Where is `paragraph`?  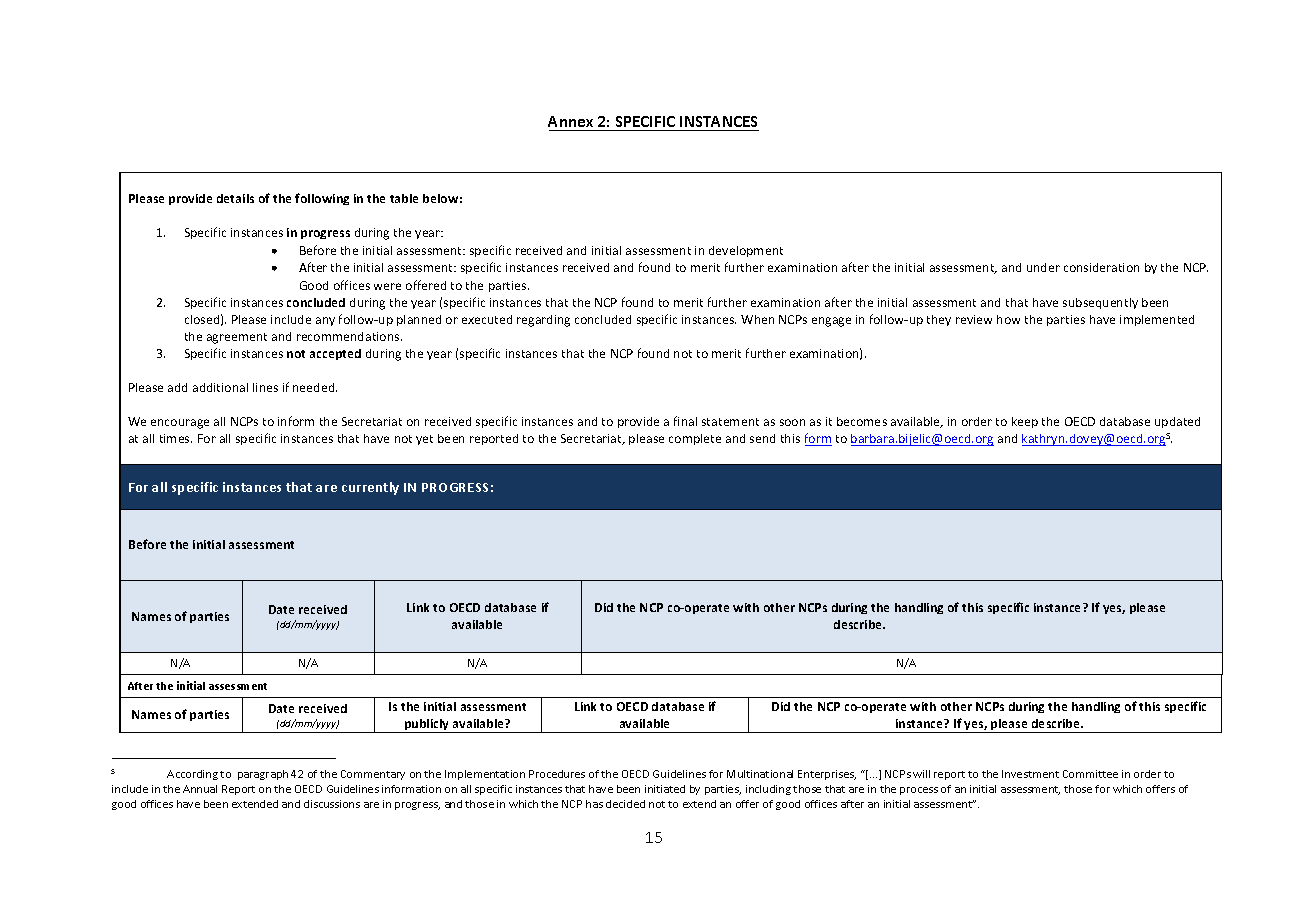
paragraph is located at coordinates (263, 775).
